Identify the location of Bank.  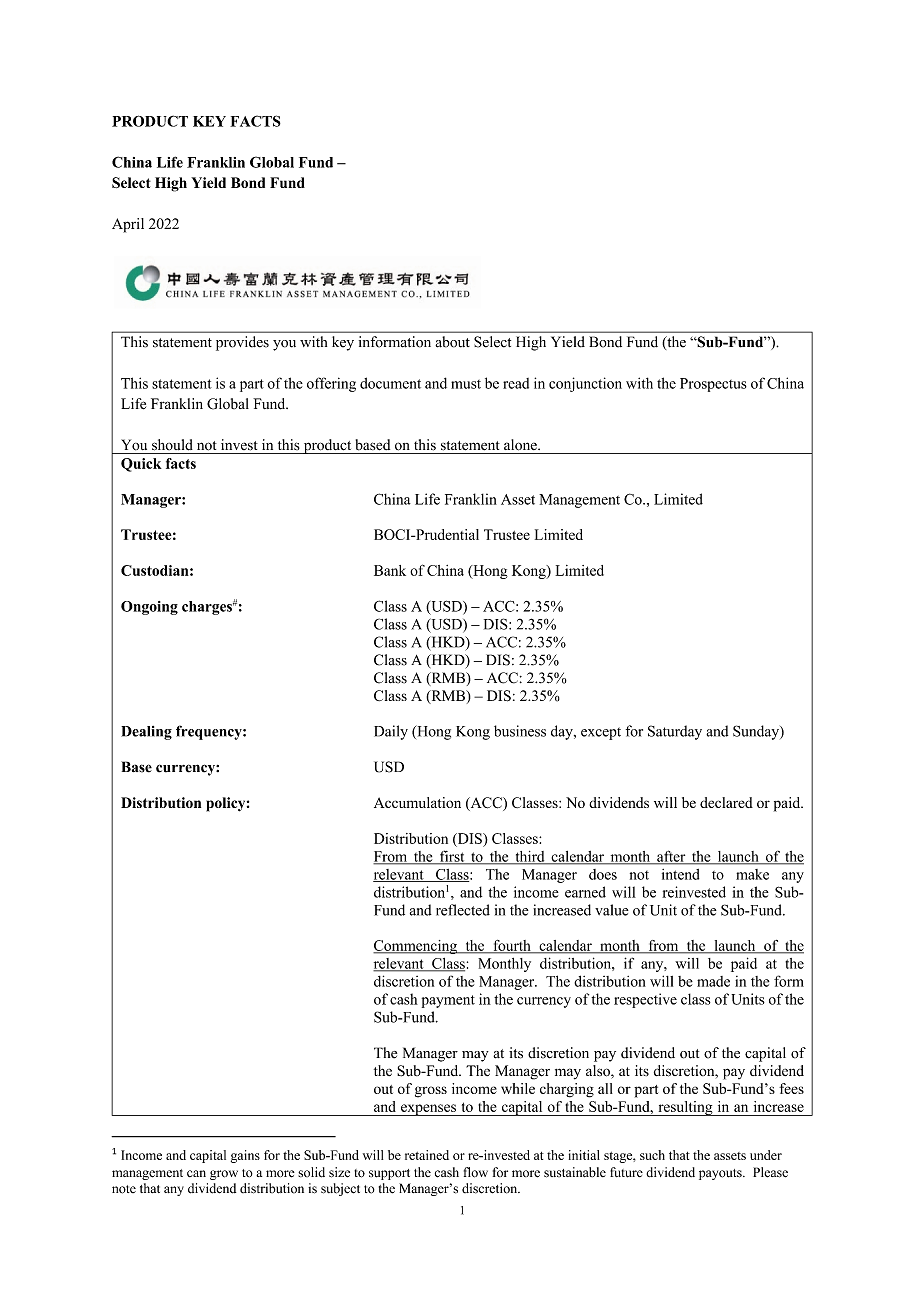
(390, 570).
